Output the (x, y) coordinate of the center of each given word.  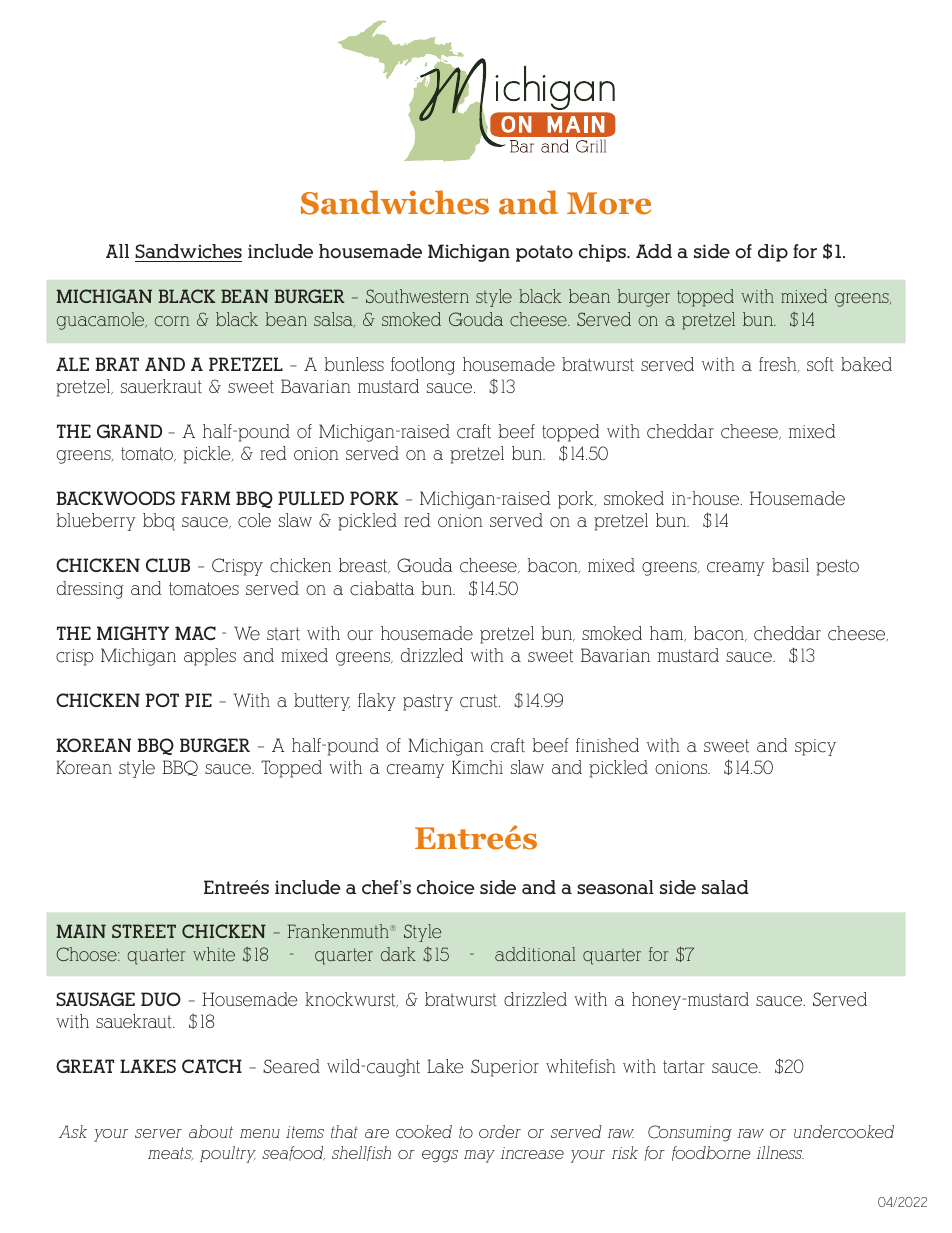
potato (544, 253)
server (158, 1133)
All (117, 251)
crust (480, 701)
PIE (198, 700)
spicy (815, 747)
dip (773, 253)
